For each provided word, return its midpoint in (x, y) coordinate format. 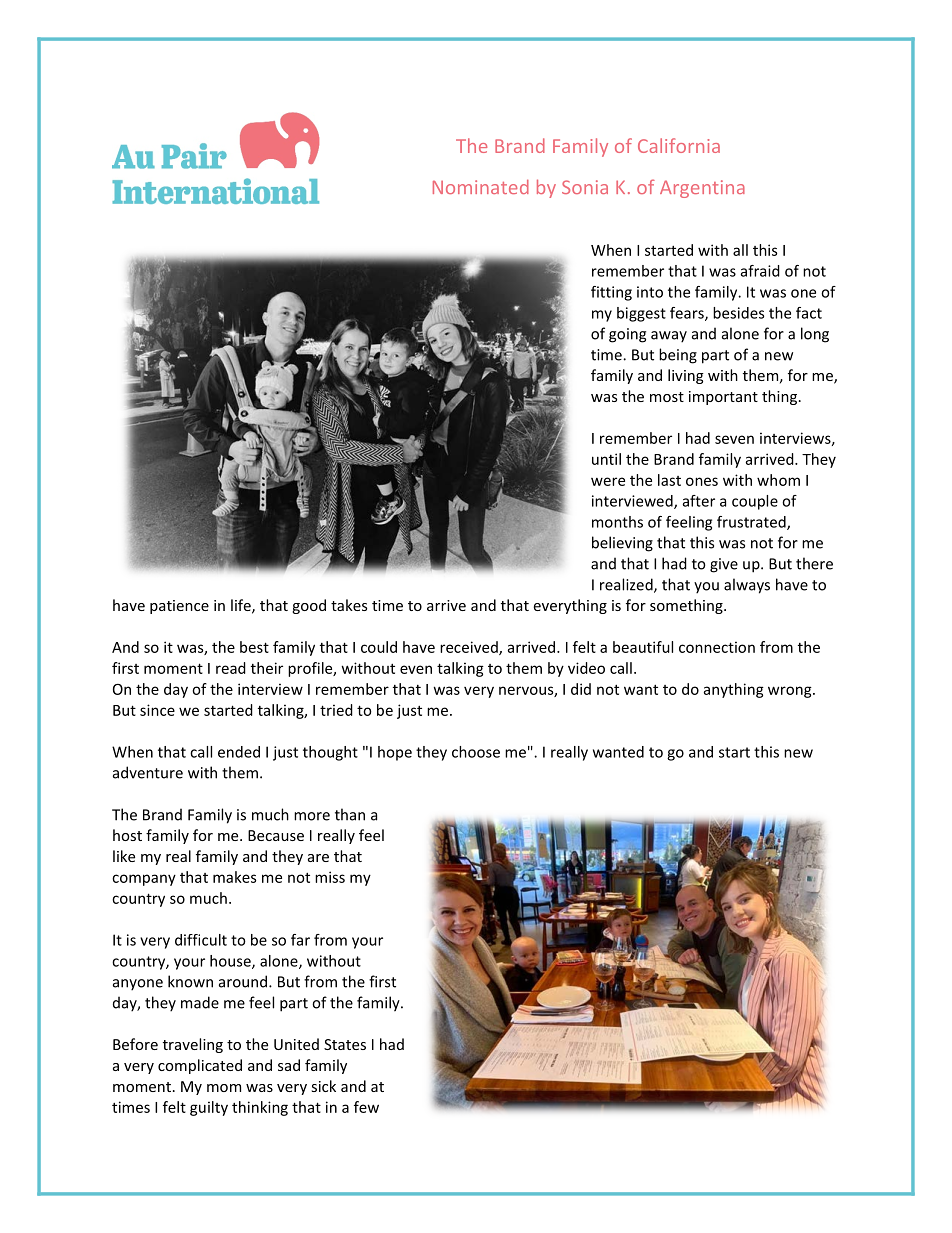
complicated (200, 1066)
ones (702, 481)
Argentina (702, 189)
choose (476, 752)
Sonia (585, 187)
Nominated (481, 187)
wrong (791, 692)
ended (239, 752)
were (608, 481)
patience (179, 607)
